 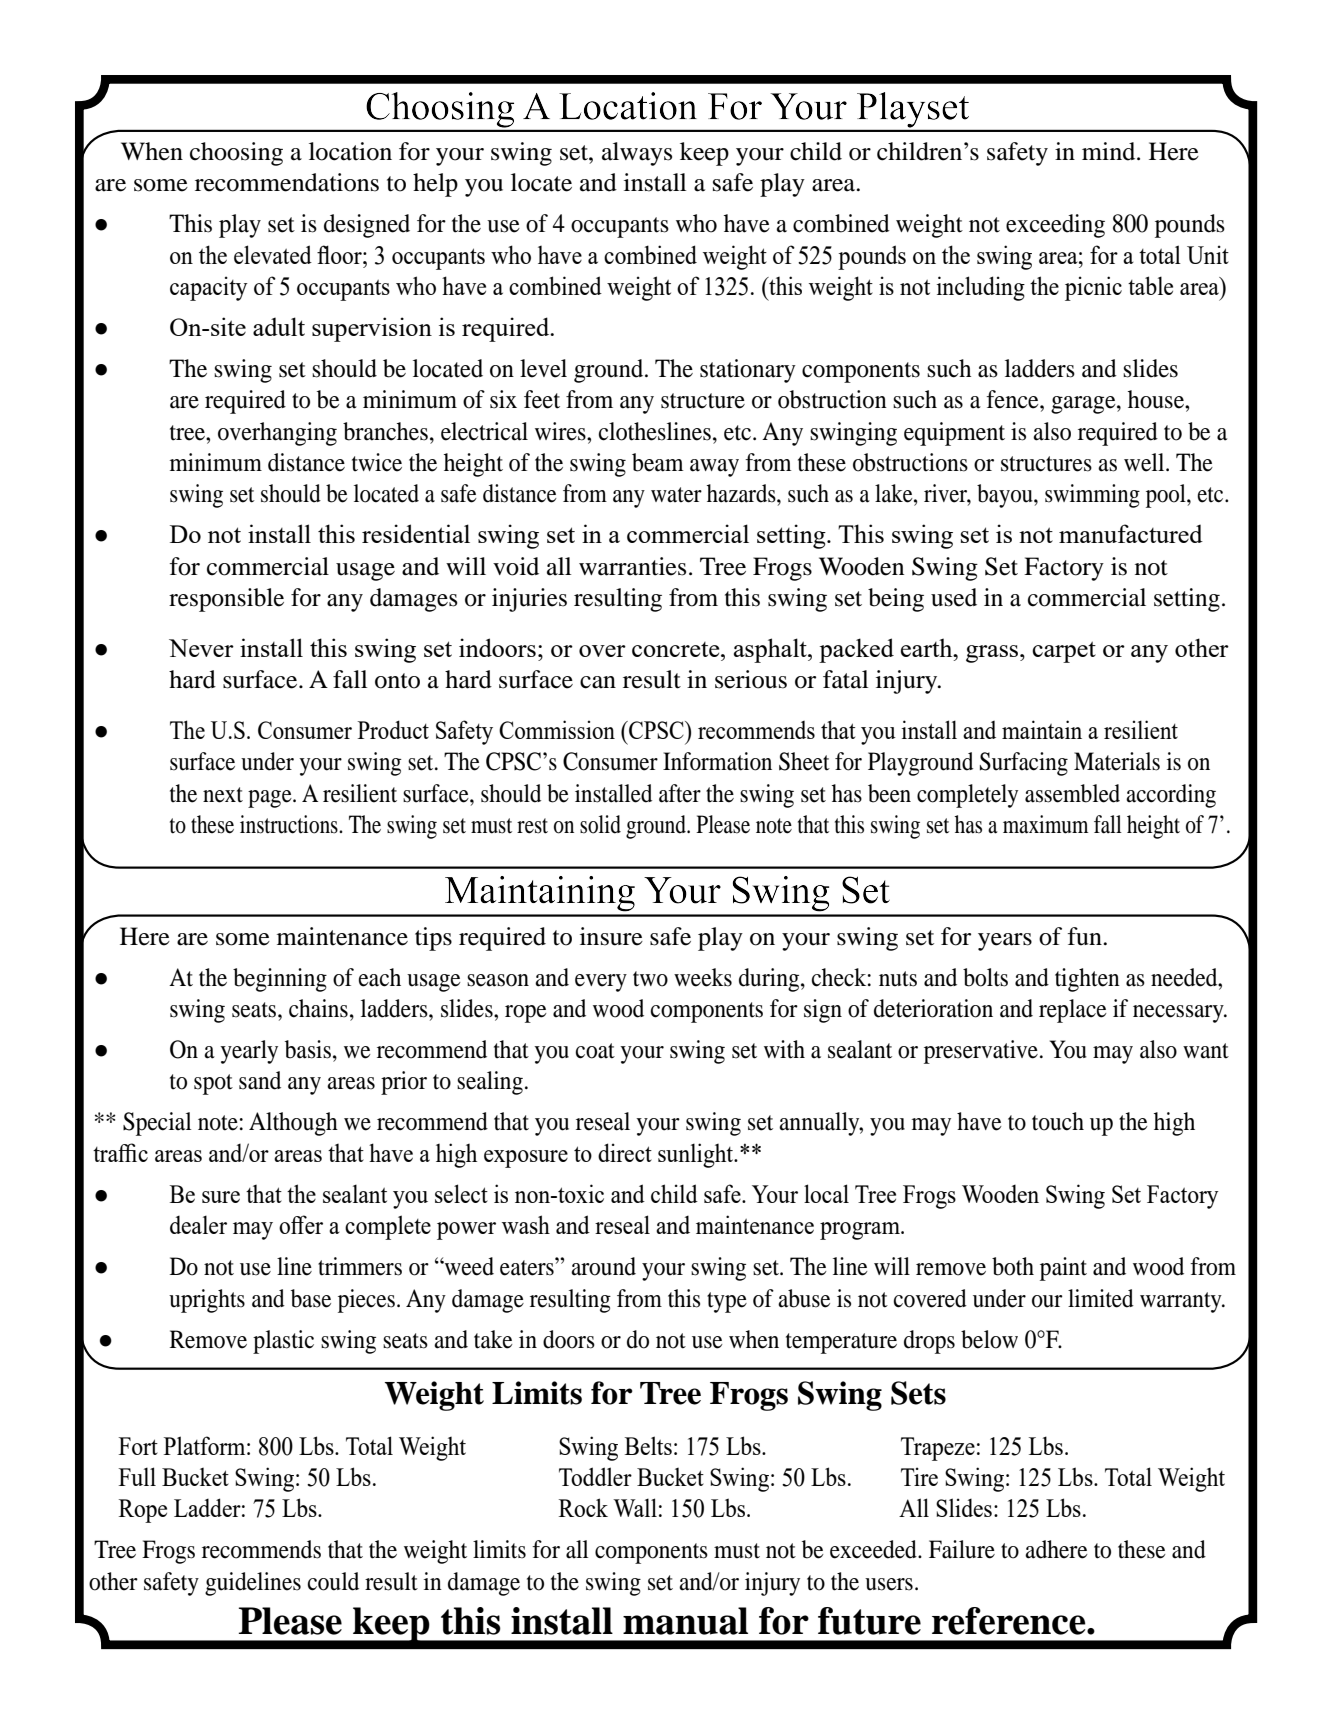 What do you see at coordinates (290, 824) in the image?
I see `instructions` at bounding box center [290, 824].
